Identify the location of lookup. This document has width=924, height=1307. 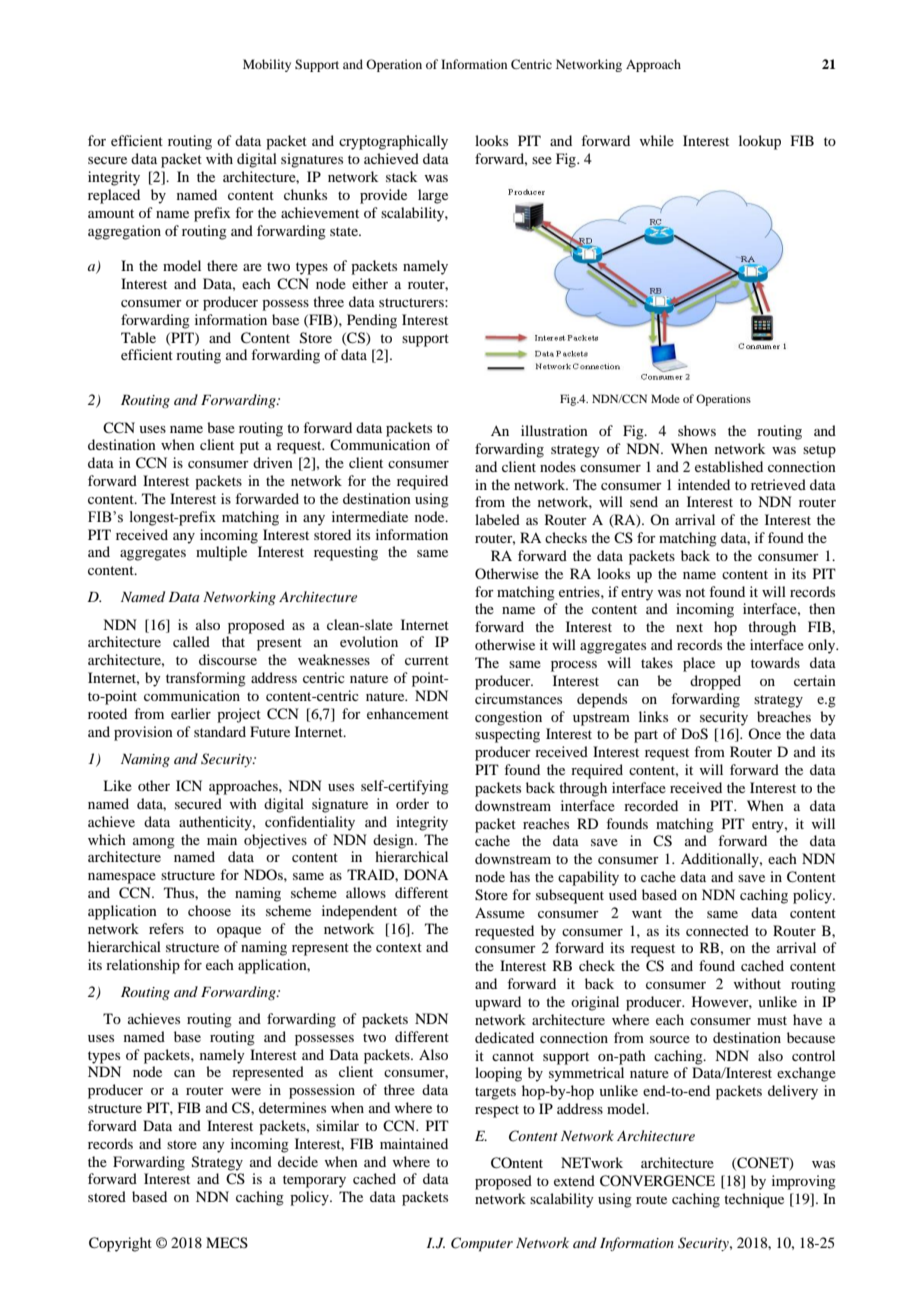
(760, 142).
